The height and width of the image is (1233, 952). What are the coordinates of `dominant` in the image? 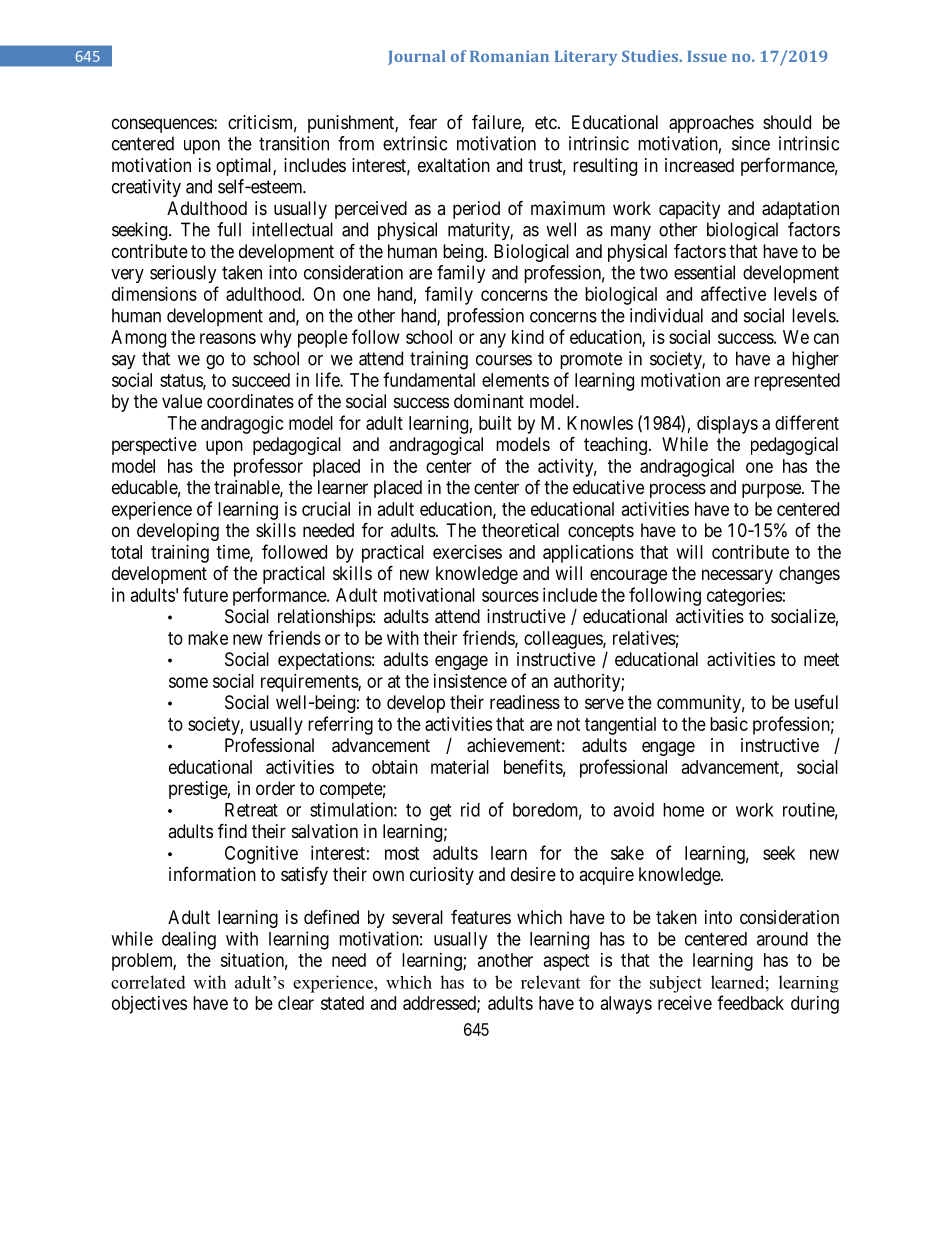 It's located at (489, 401).
